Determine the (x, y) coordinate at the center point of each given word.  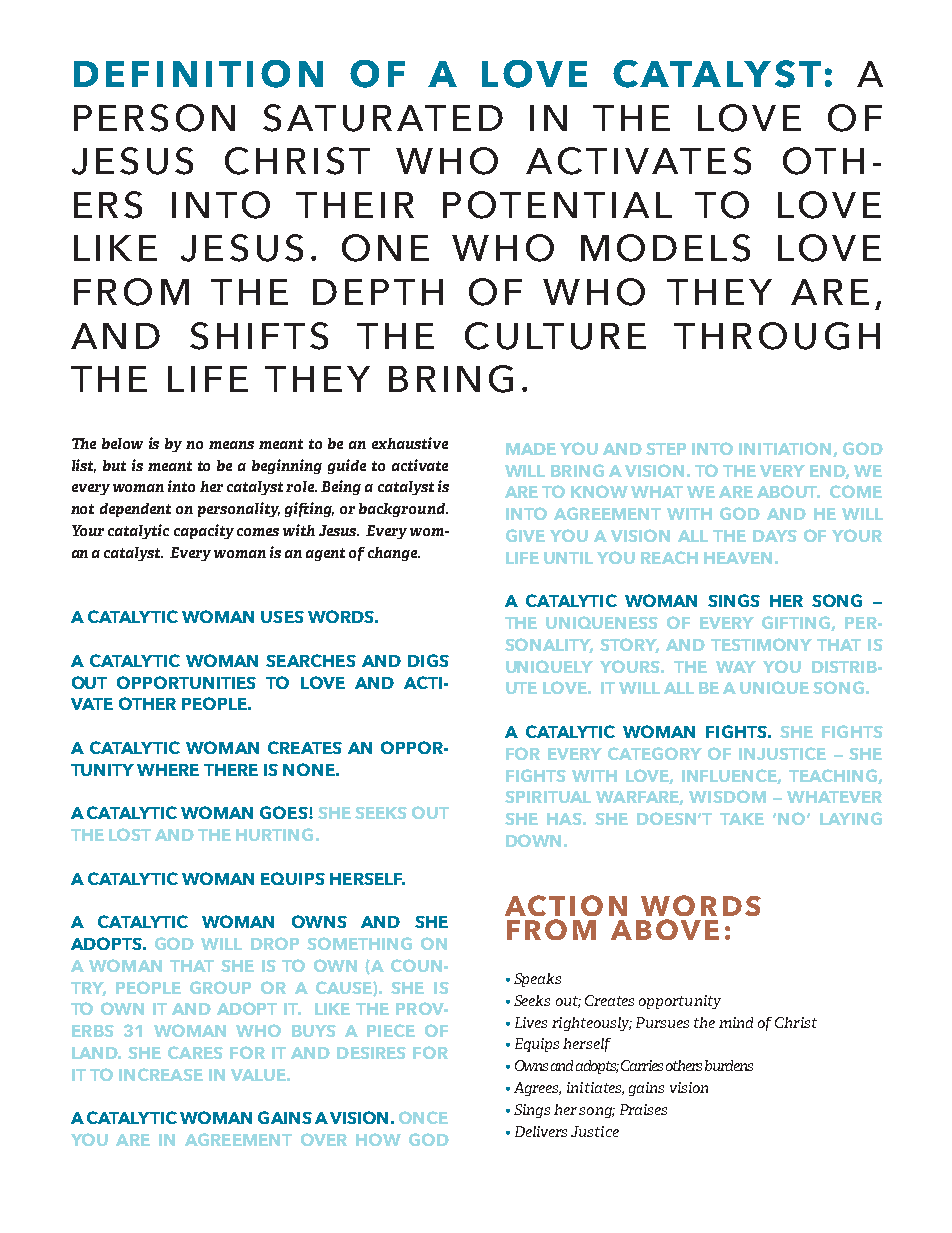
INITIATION (786, 449)
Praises (643, 1109)
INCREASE (161, 1074)
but (114, 465)
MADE (531, 449)
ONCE (423, 1117)
